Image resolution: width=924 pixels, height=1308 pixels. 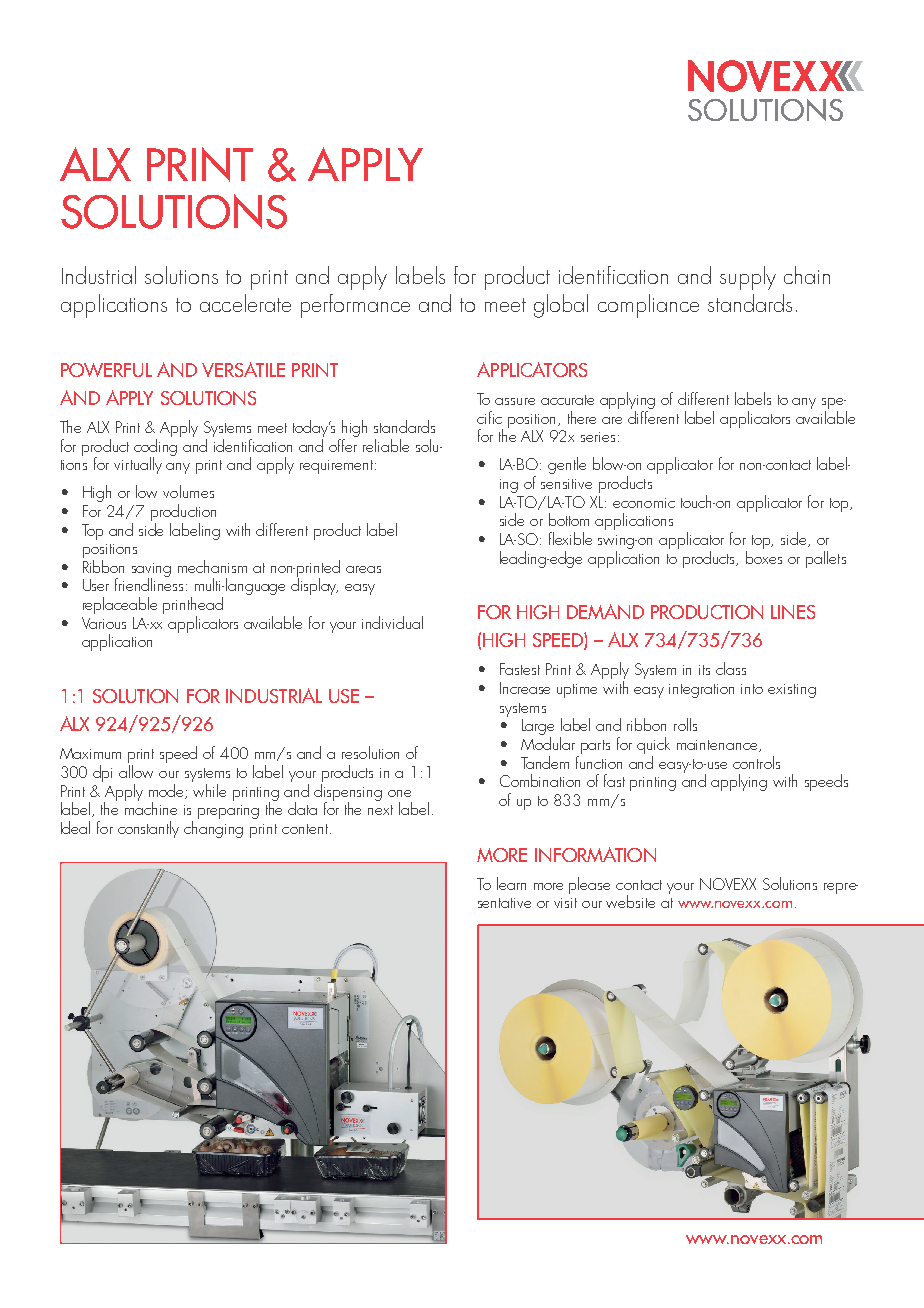 I want to click on Various, so click(x=104, y=623).
